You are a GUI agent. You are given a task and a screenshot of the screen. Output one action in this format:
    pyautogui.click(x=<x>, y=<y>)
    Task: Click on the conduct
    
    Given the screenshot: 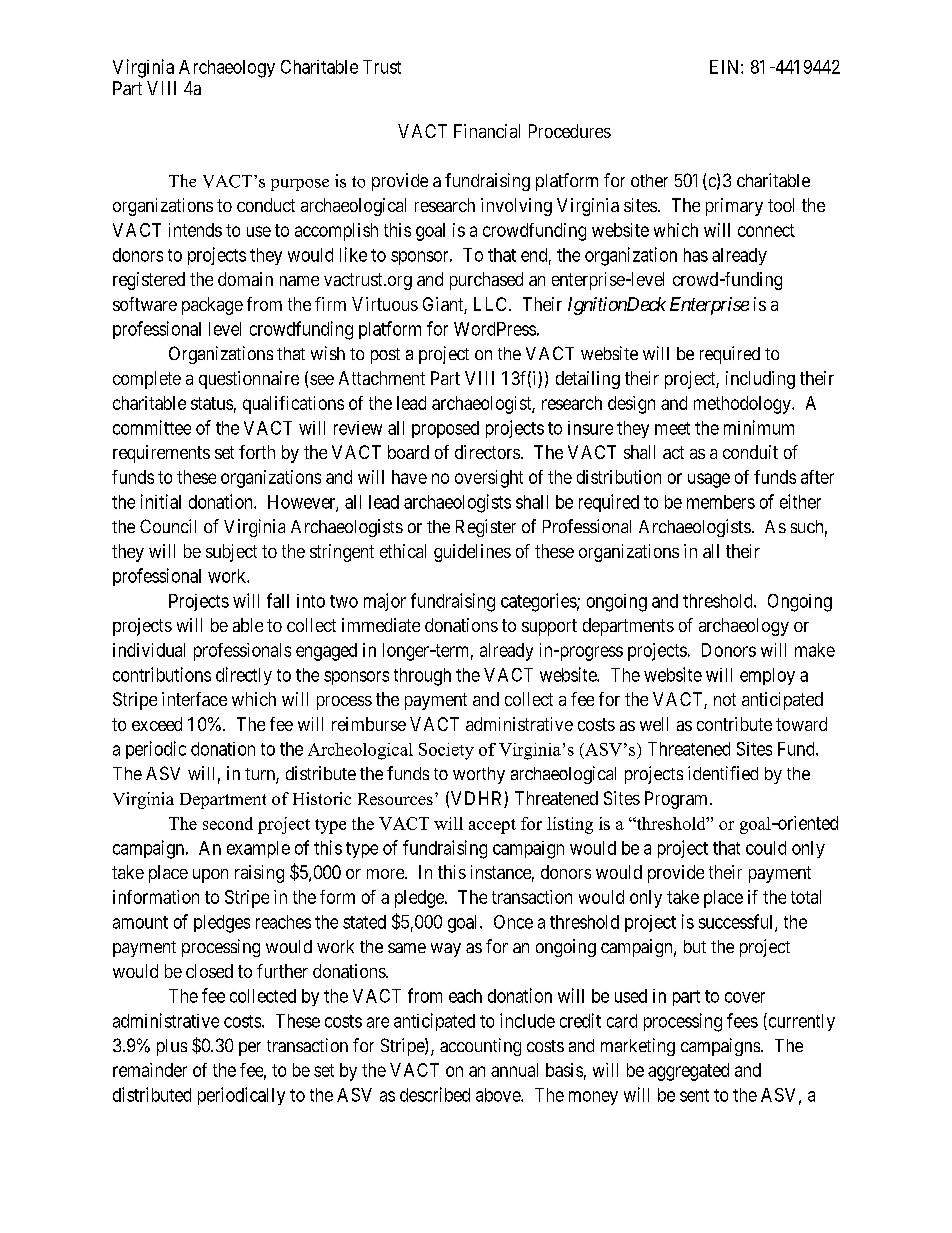 What is the action you would take?
    pyautogui.click(x=266, y=205)
